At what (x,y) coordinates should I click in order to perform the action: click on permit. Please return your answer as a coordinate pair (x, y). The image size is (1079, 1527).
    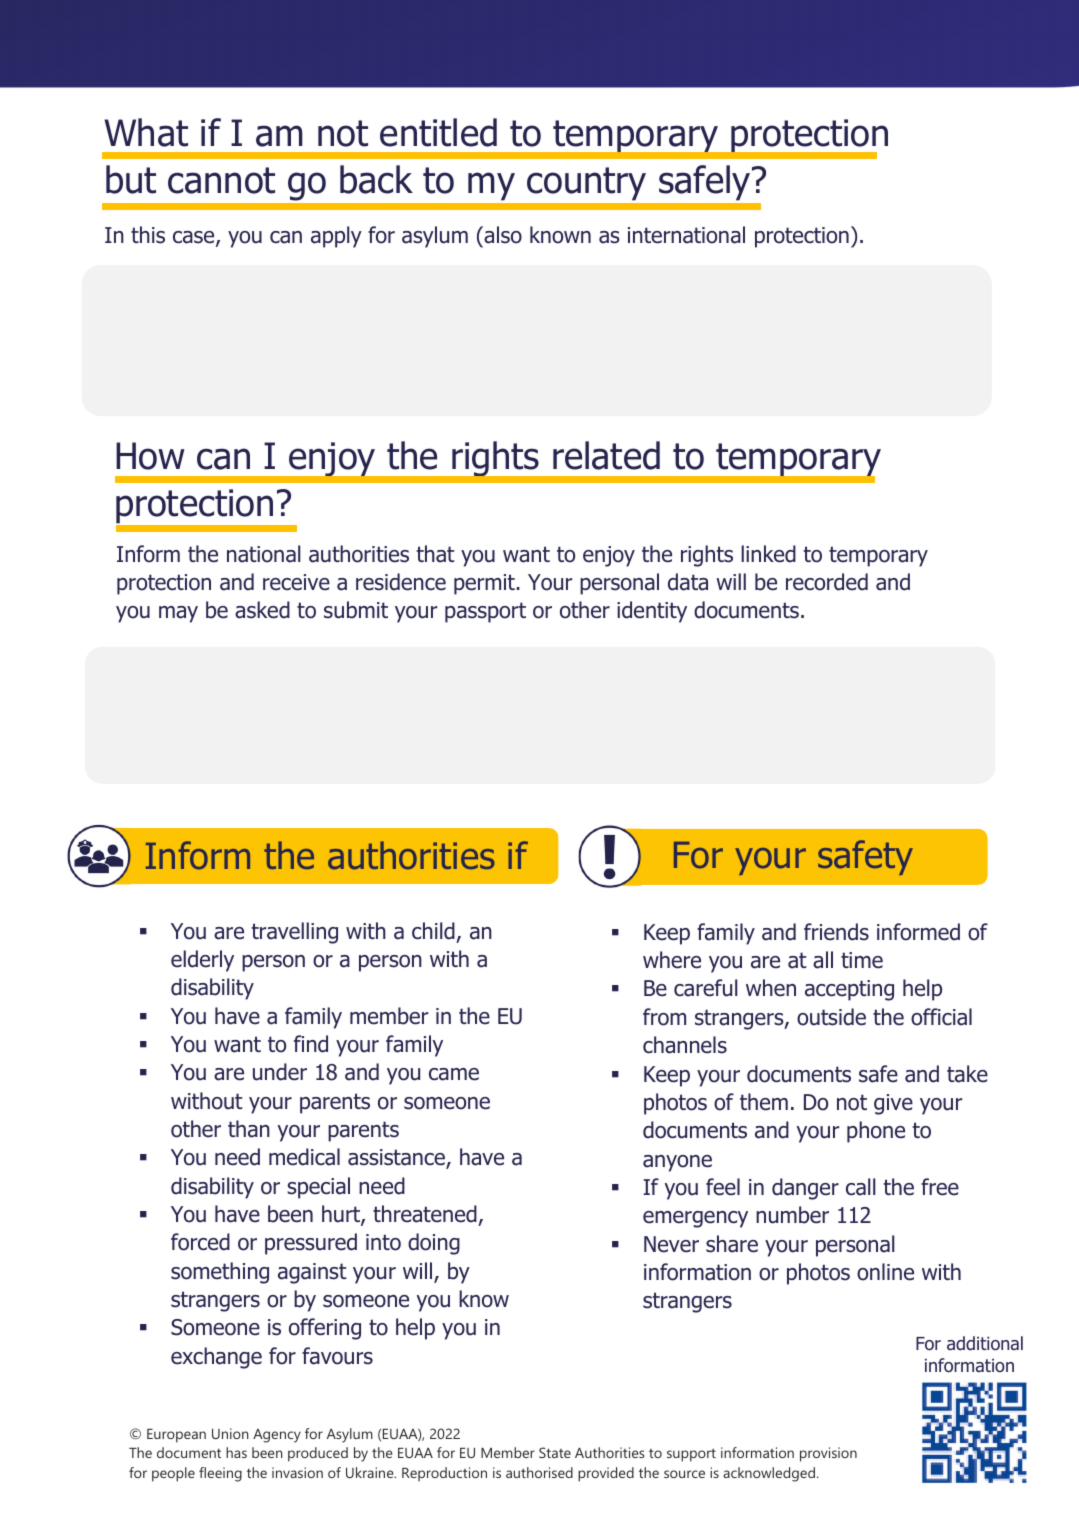
    Looking at the image, I should click on (484, 584).
